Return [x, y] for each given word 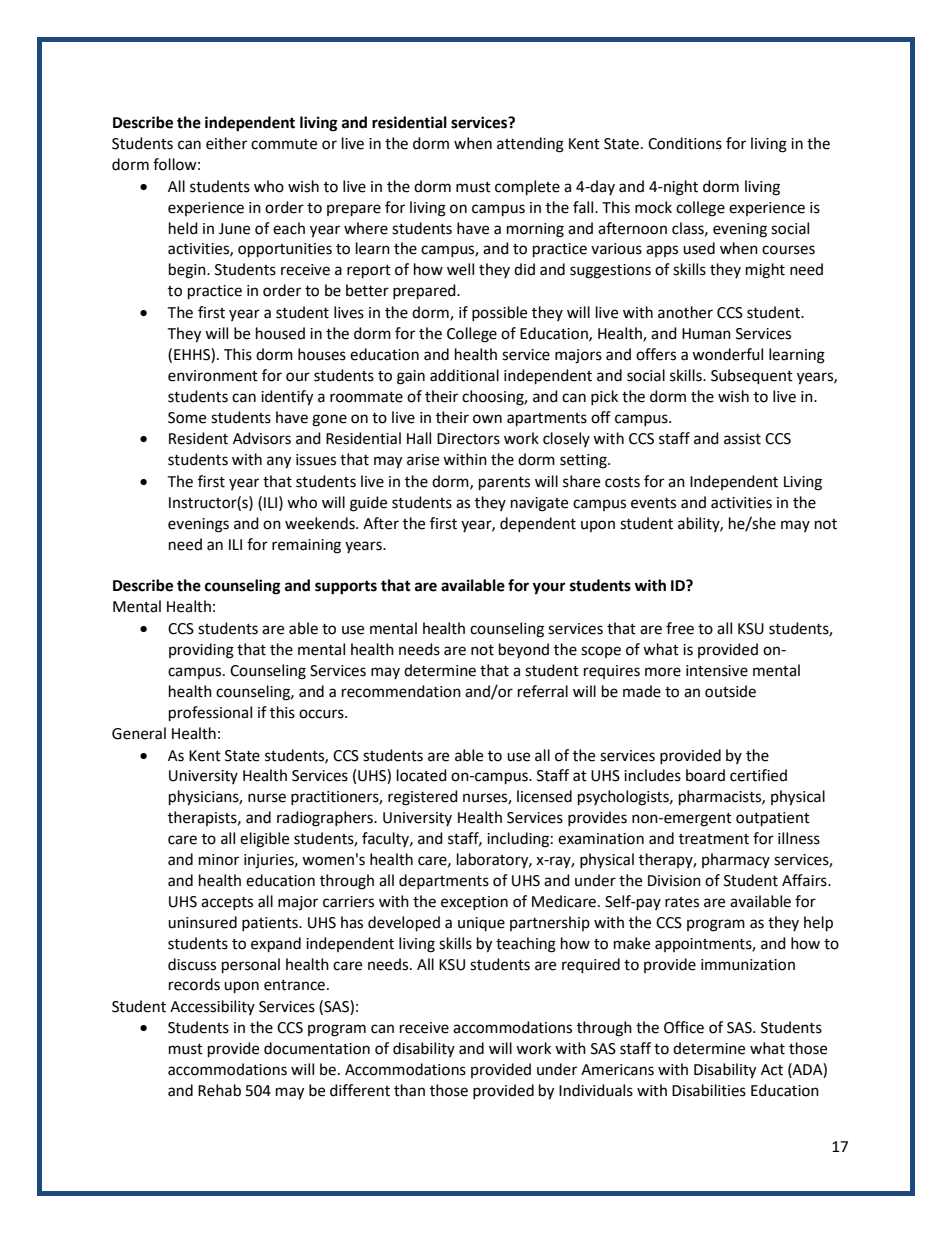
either [226, 143]
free [680, 628]
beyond [524, 650]
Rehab [219, 1090]
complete [527, 188]
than [409, 1090]
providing [201, 651]
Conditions [685, 143]
